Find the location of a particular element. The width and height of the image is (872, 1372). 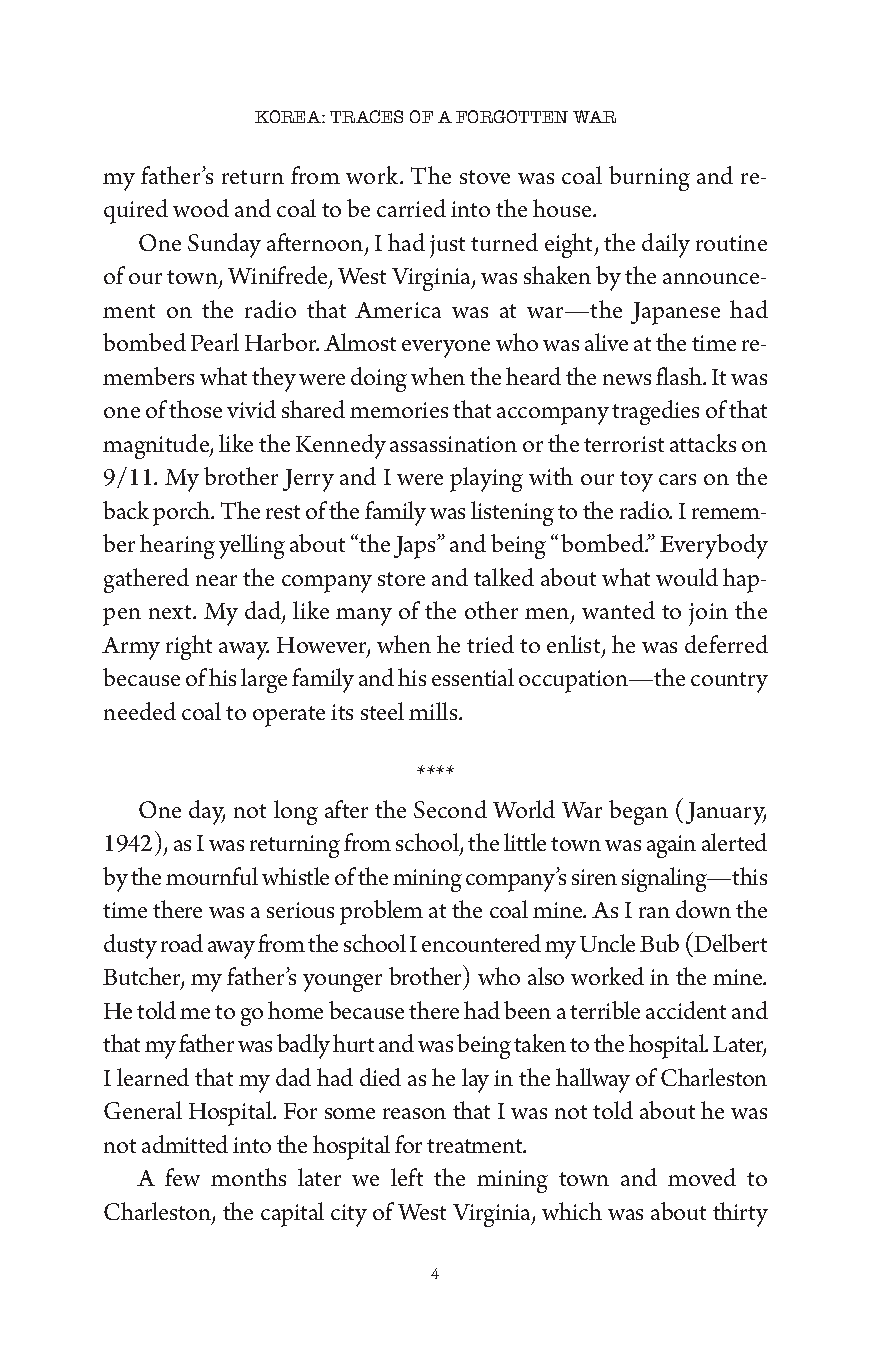

moved is located at coordinates (702, 1177).
